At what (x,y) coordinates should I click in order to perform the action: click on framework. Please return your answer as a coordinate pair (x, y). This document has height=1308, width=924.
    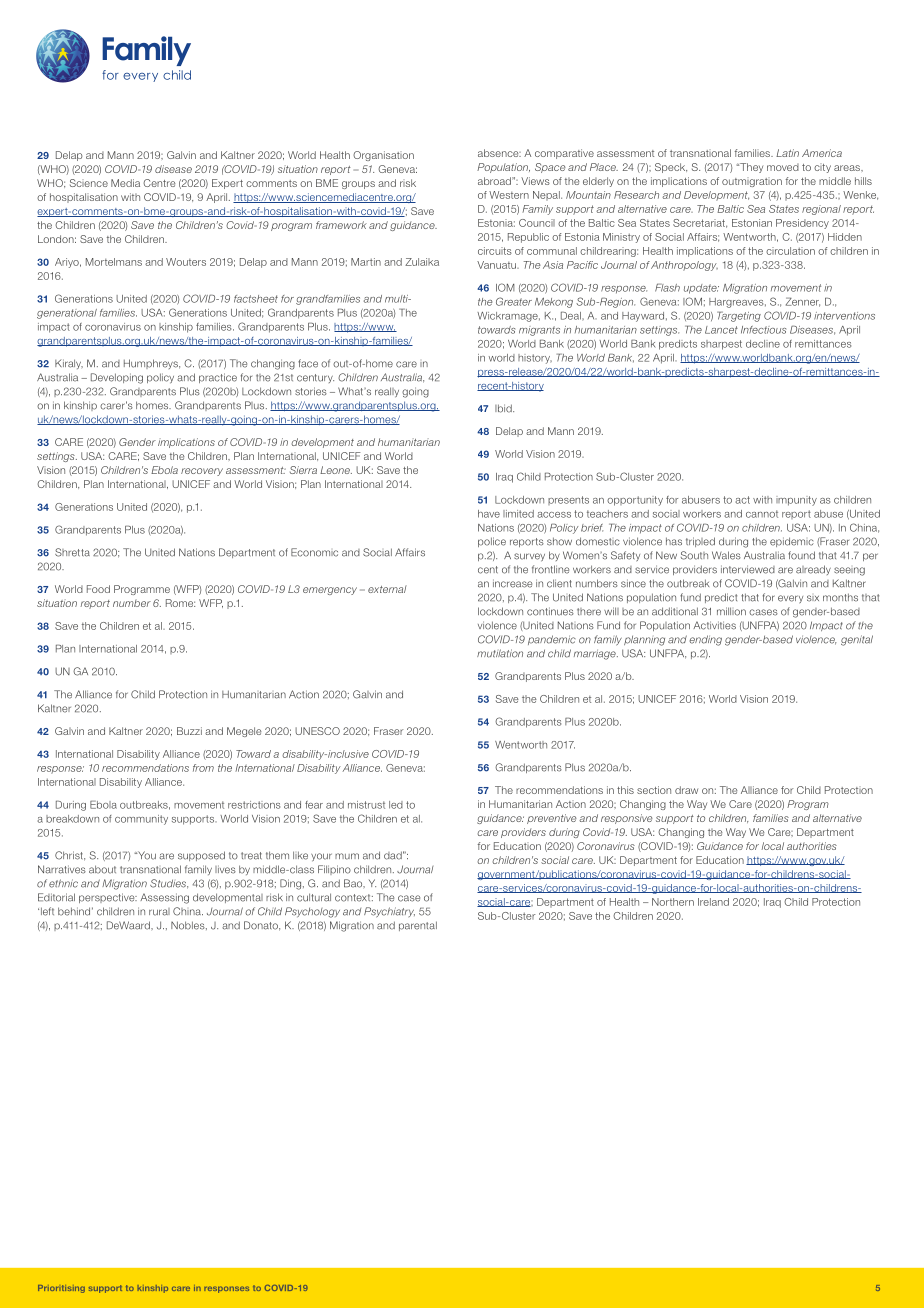
    Looking at the image, I should click on (341, 225).
